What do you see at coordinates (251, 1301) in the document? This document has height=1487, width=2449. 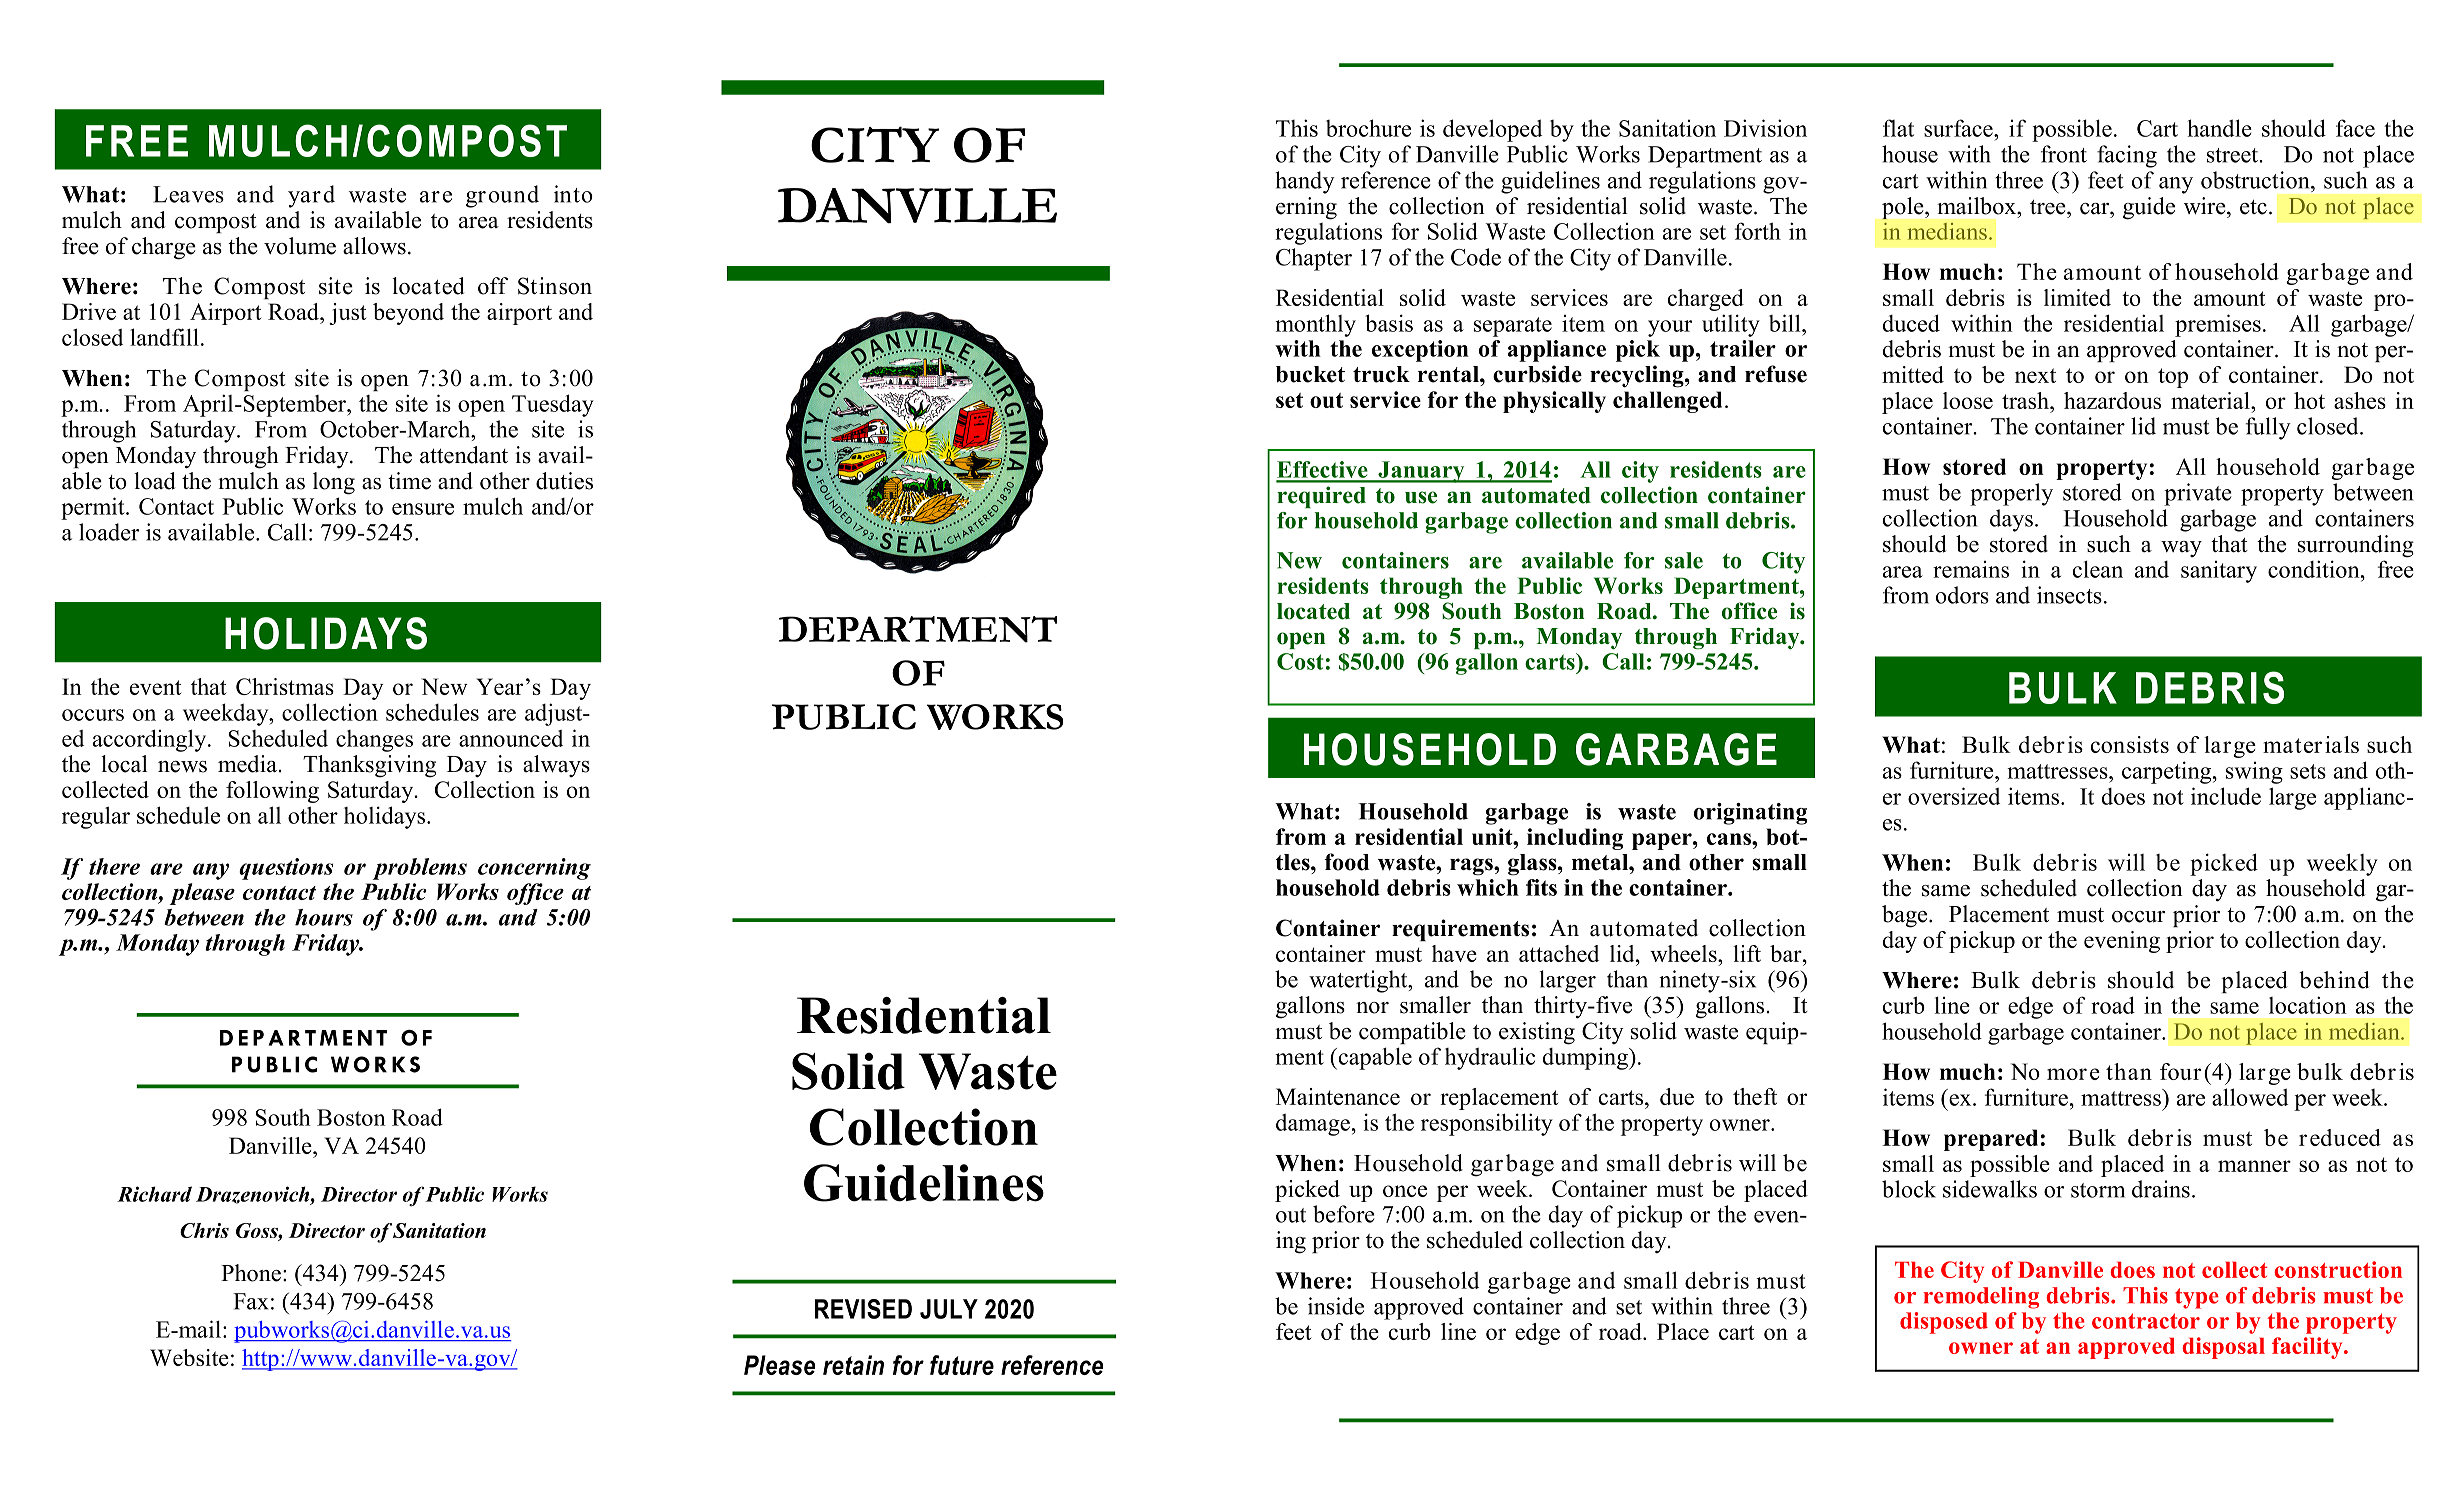 I see `Fax` at bounding box center [251, 1301].
